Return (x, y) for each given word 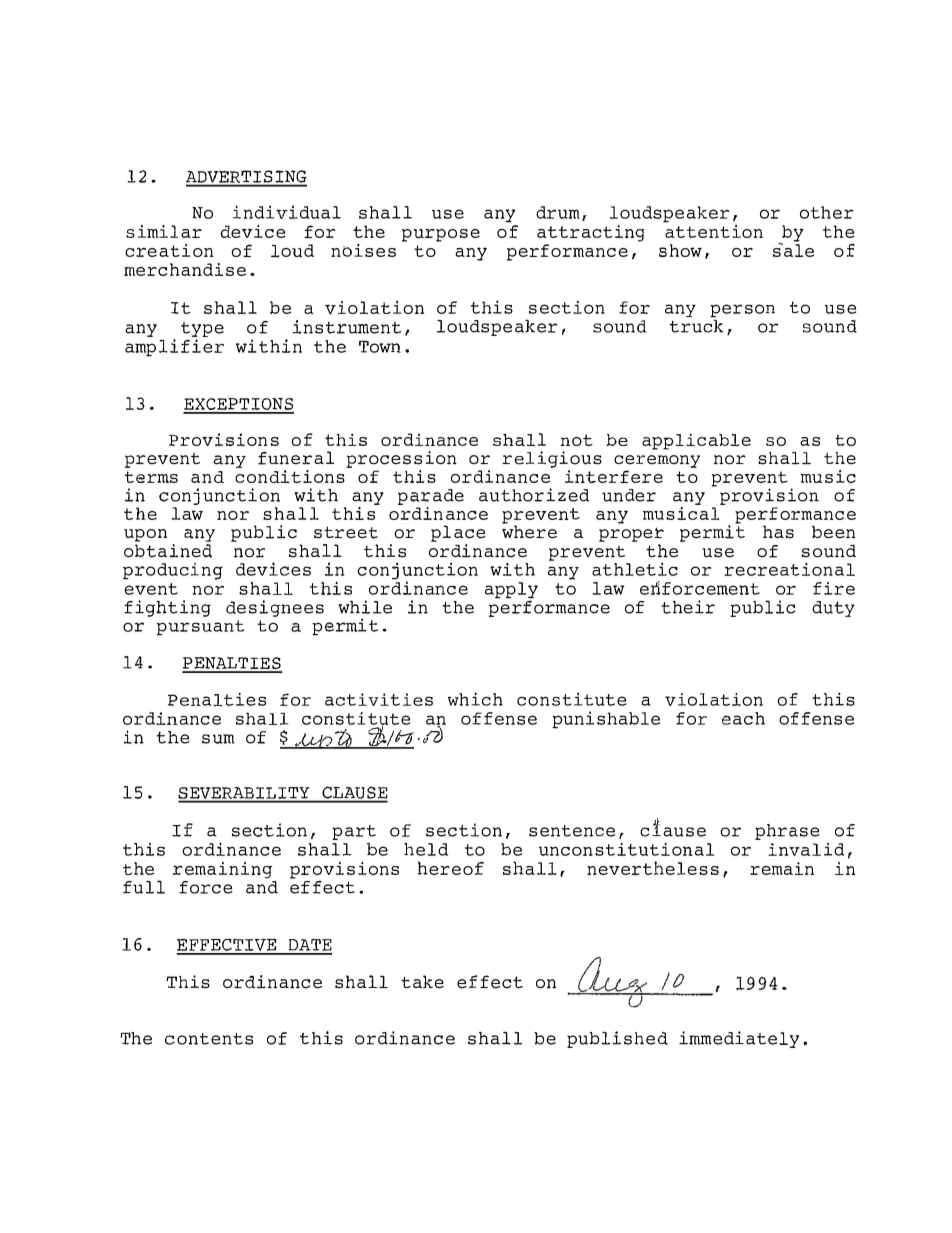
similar (164, 231)
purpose (441, 235)
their (688, 607)
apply (511, 591)
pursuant (200, 628)
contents (209, 1039)
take (422, 981)
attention (713, 230)
